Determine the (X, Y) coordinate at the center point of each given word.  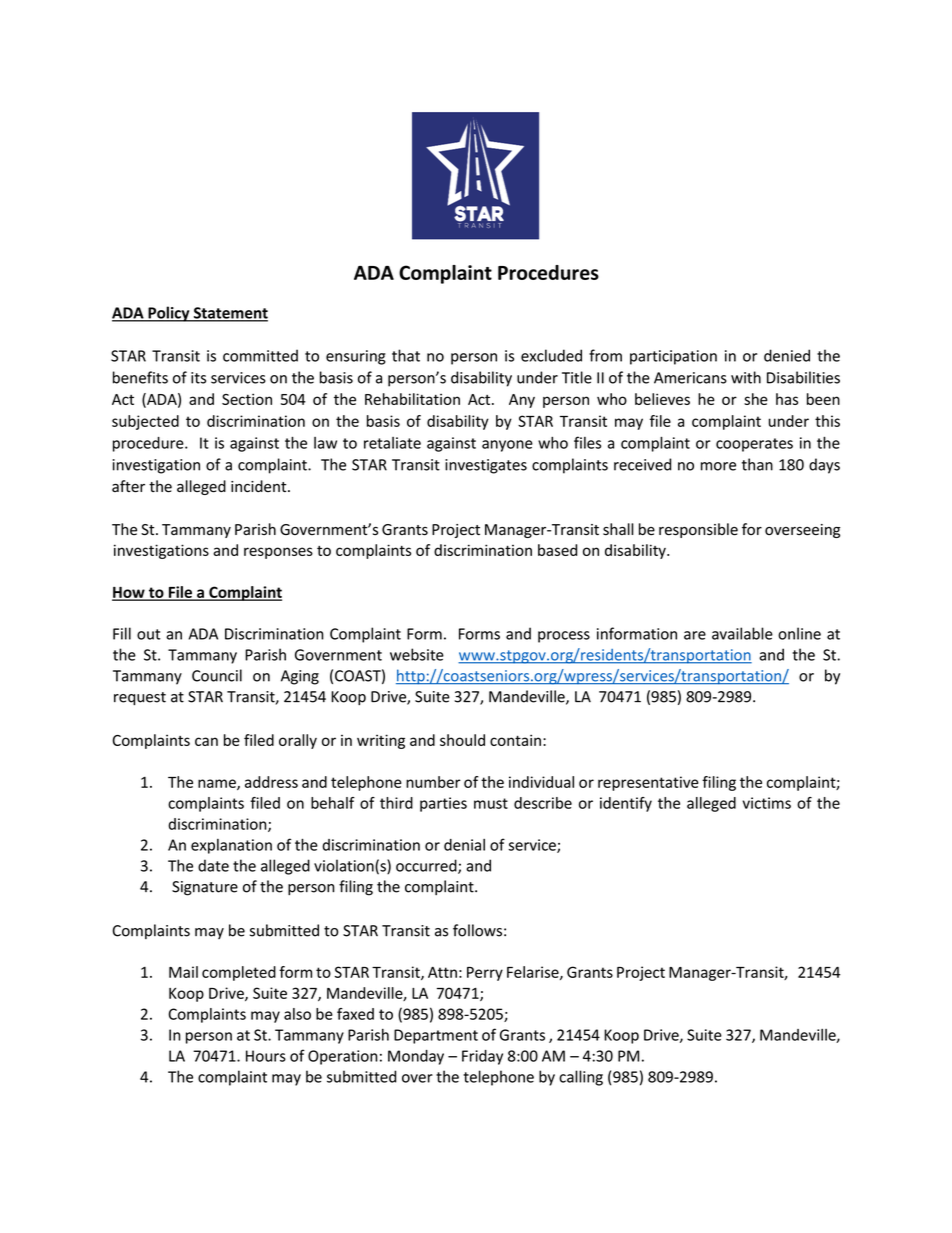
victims (766, 803)
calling (581, 1078)
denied (787, 355)
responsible (698, 530)
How (129, 593)
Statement (229, 314)
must (491, 803)
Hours (266, 1056)
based (557, 550)
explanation (231, 846)
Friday (482, 1057)
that (406, 355)
